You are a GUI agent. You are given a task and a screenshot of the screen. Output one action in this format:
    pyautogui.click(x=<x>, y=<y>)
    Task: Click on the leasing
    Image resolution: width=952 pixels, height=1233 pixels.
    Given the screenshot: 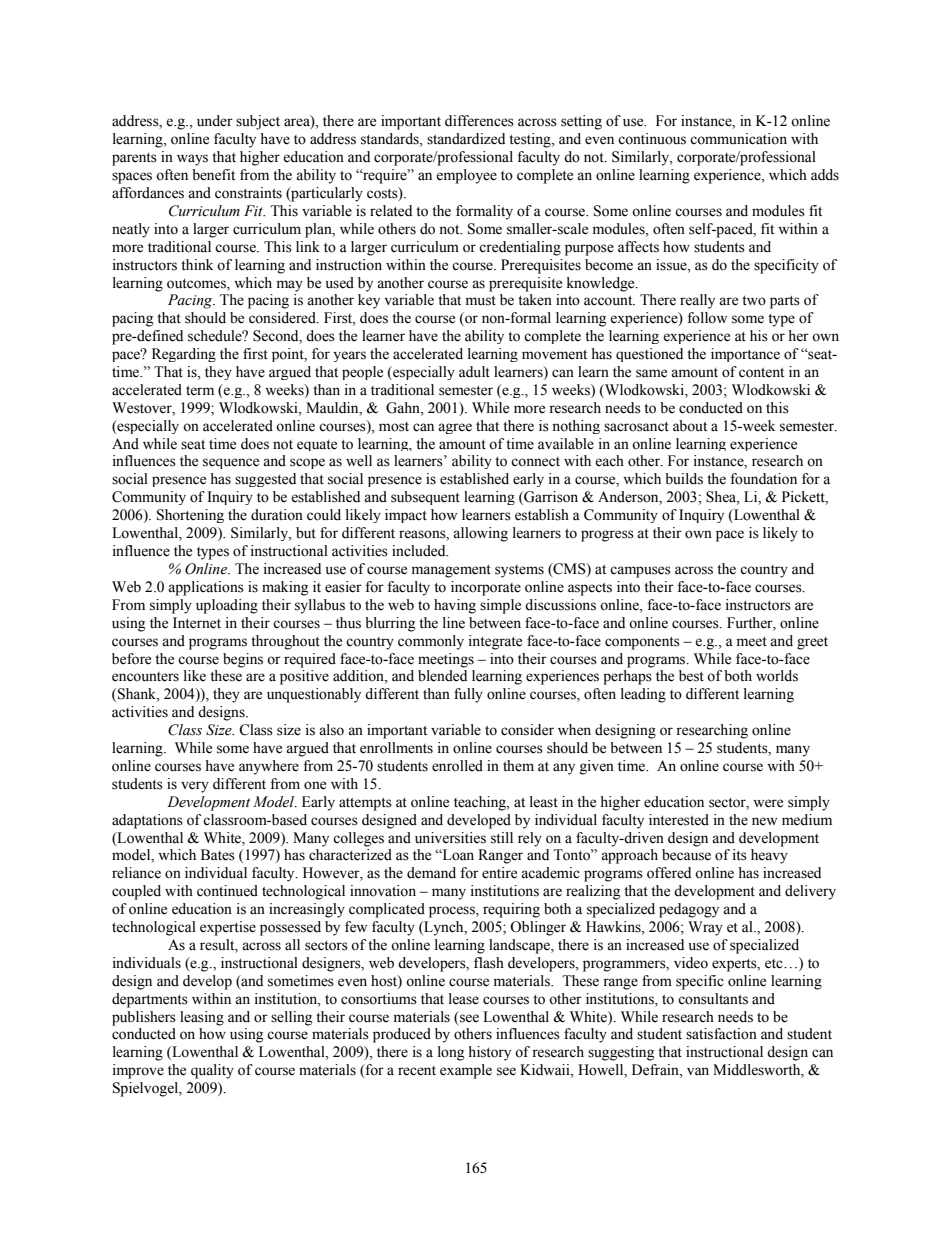 What is the action you would take?
    pyautogui.click(x=202, y=1018)
